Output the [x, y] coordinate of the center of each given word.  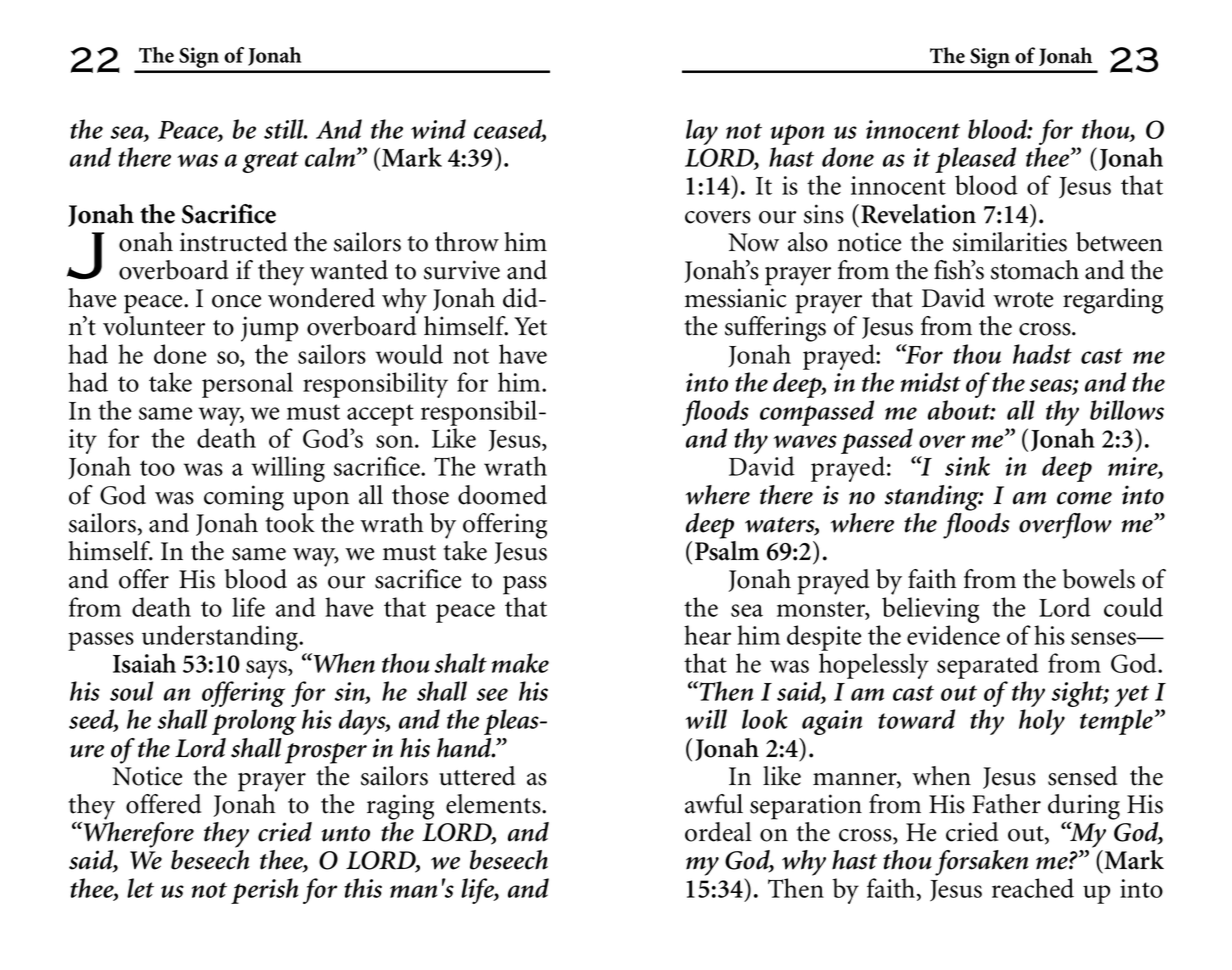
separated [988, 666]
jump [269, 329]
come [1084, 498]
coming [244, 498]
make [520, 663]
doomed [502, 495]
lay [702, 132]
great [270, 162]
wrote [1023, 300]
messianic [736, 298]
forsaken [982, 863]
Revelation [918, 214]
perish [264, 891]
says [267, 669]
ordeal [718, 832]
